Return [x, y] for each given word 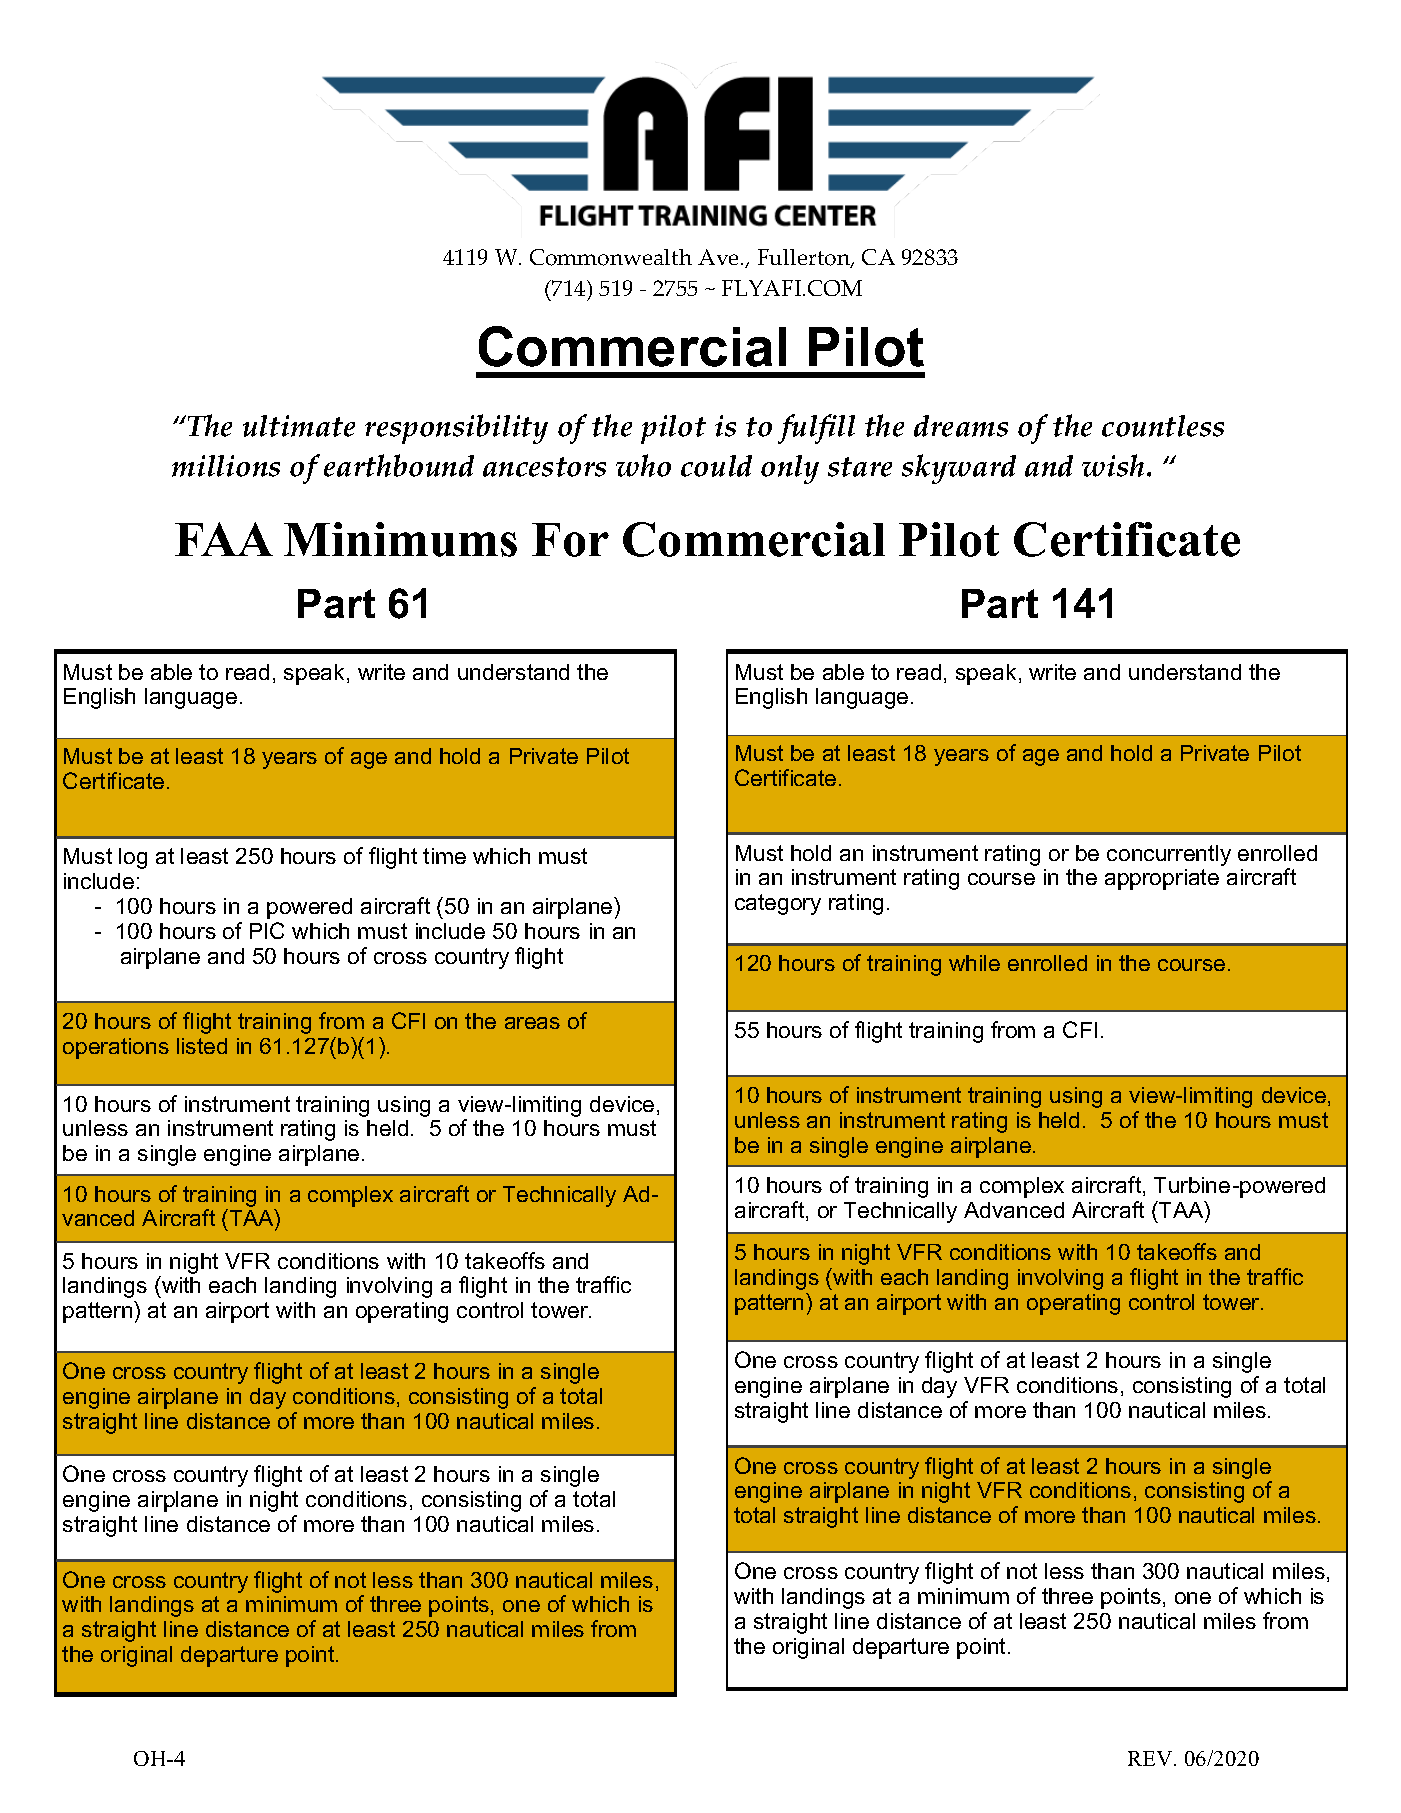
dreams [961, 426]
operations [116, 1048]
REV [1151, 1758]
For [570, 540]
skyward [959, 469]
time [444, 856]
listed [202, 1046]
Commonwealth [611, 257]
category [778, 904]
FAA [224, 539]
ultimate [299, 426]
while [974, 963]
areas [532, 1023]
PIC [267, 930]
